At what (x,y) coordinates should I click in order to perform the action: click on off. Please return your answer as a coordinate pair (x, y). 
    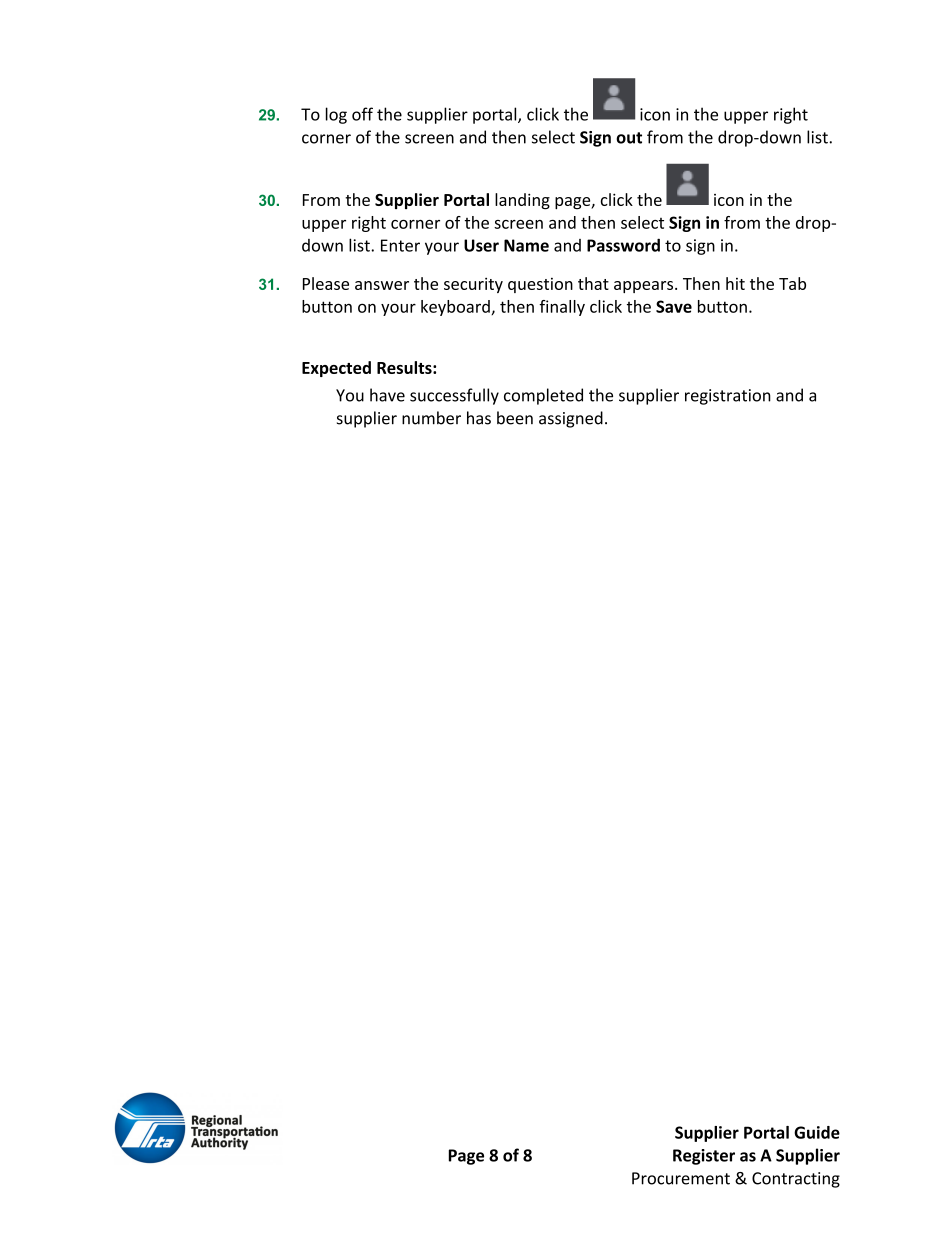
    Looking at the image, I should click on (362, 114).
